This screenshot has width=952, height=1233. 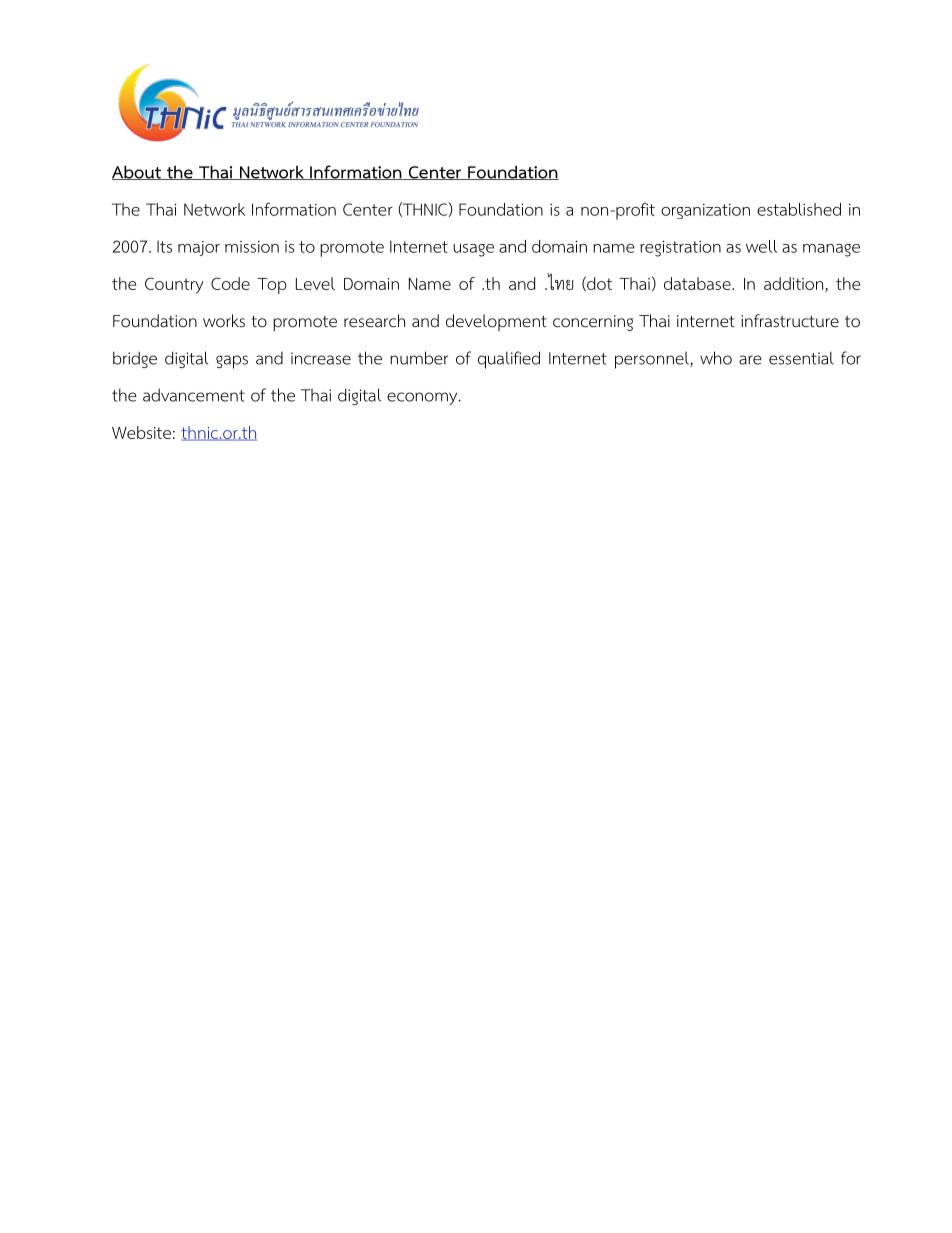 What do you see at coordinates (509, 360) in the screenshot?
I see `qualified` at bounding box center [509, 360].
